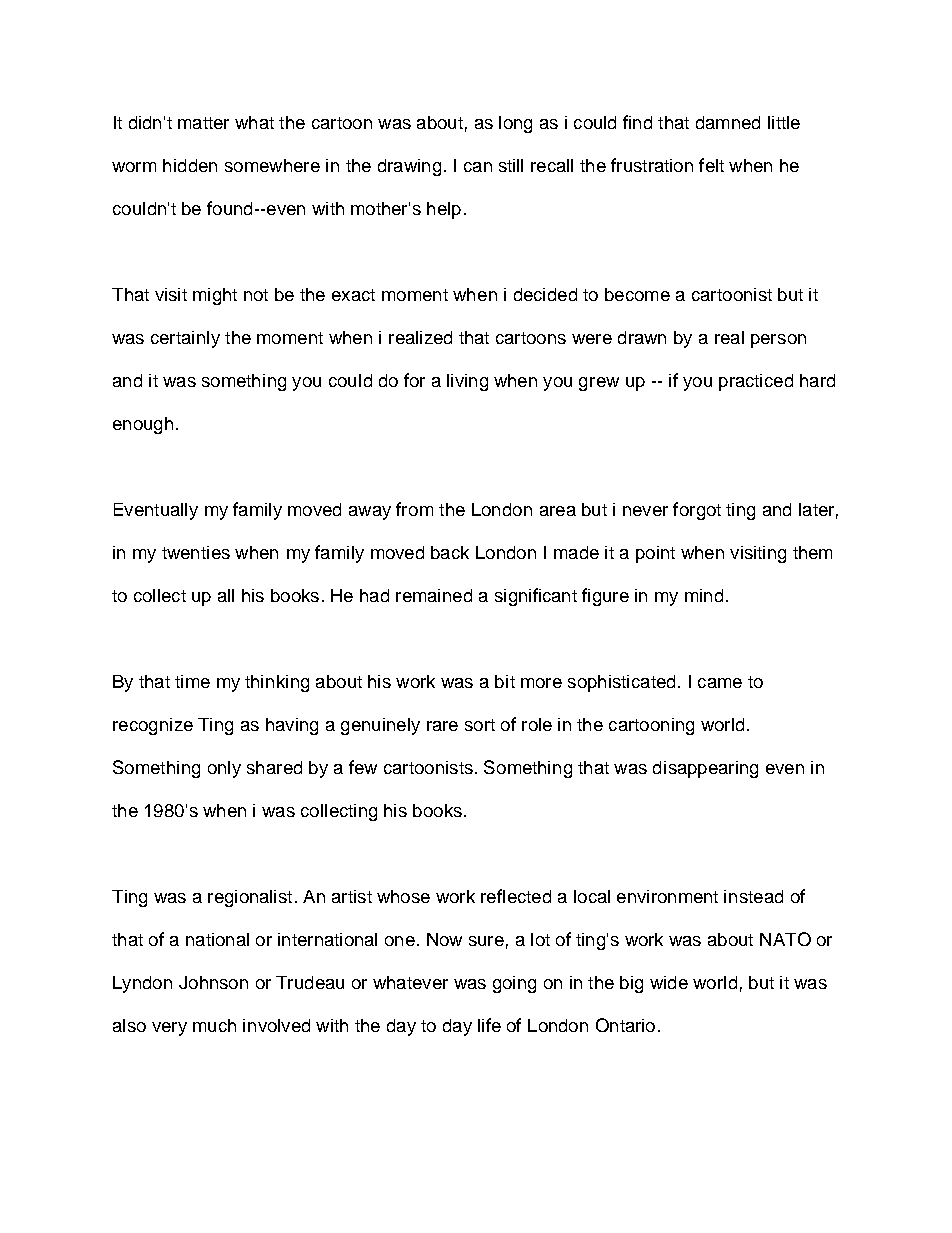  Describe the element at coordinates (213, 982) in the screenshot. I see `Johnson` at that location.
